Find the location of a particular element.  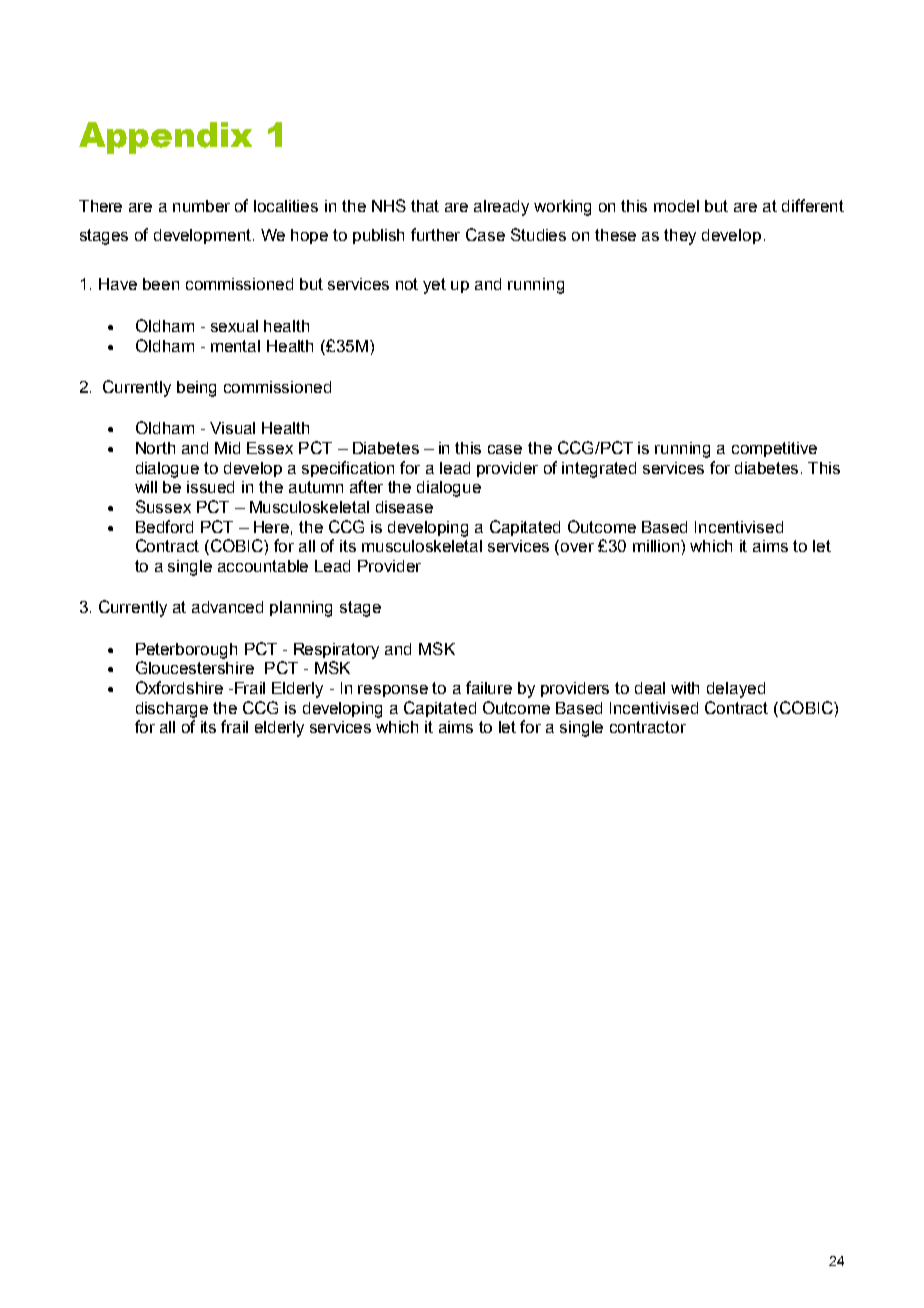

Sussex is located at coordinates (163, 506).
